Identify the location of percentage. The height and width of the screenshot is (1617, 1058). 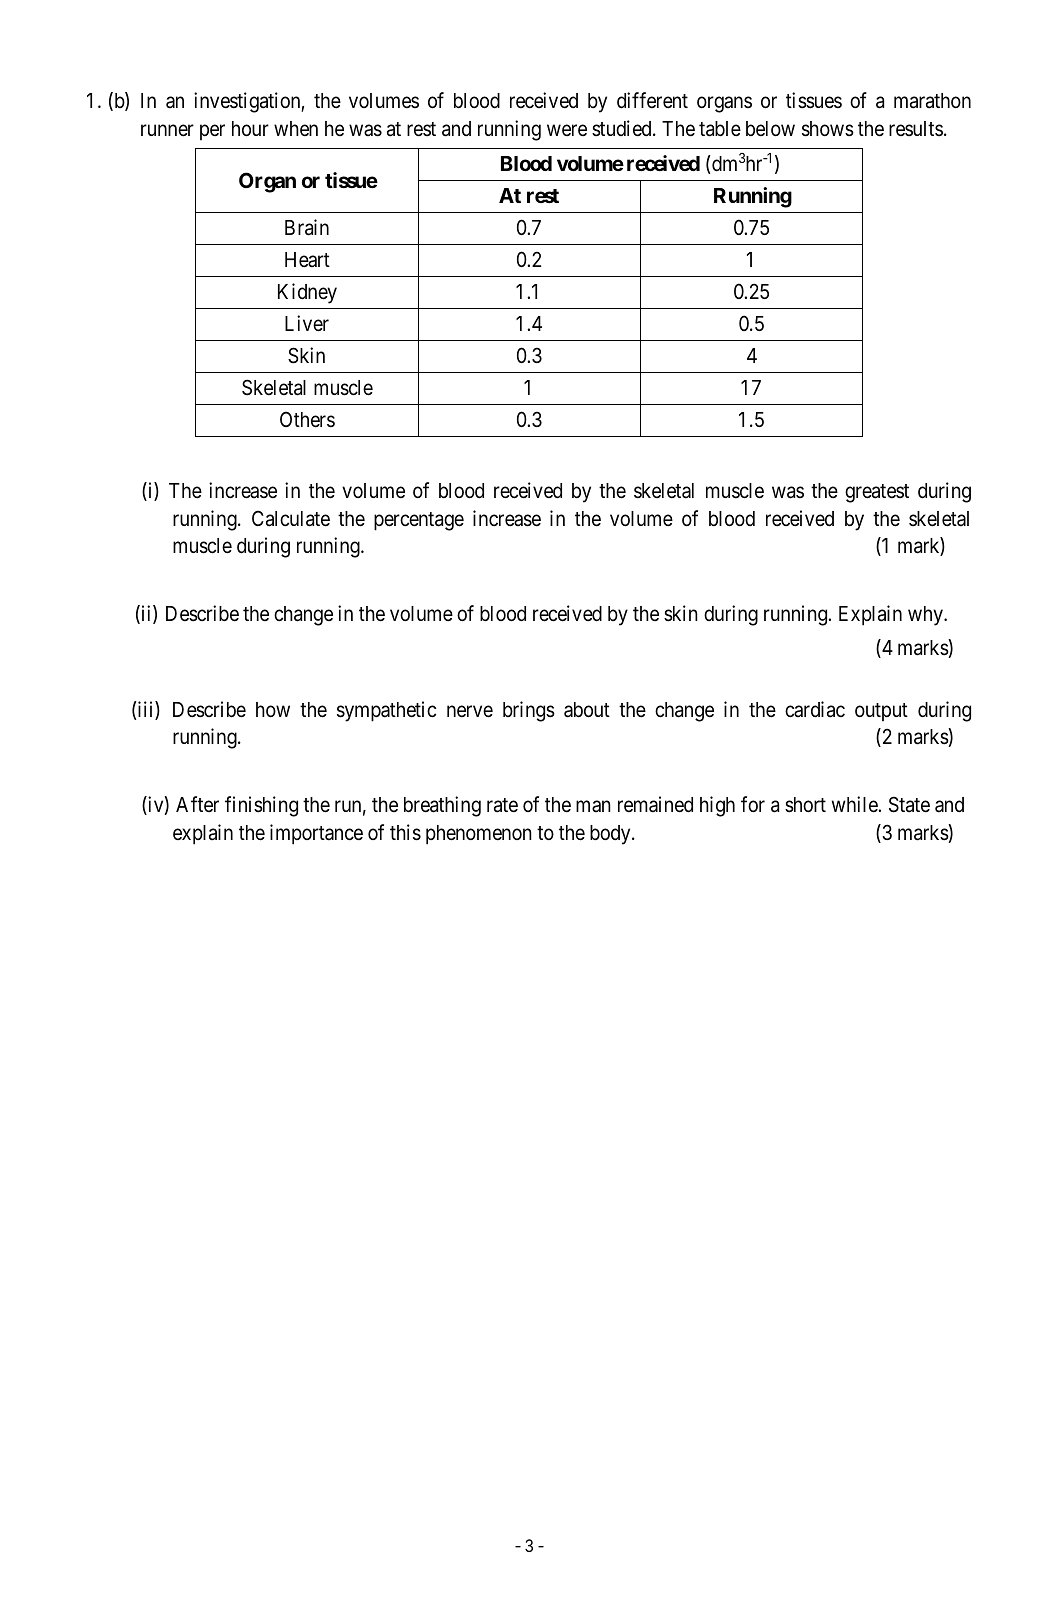
(419, 521).
